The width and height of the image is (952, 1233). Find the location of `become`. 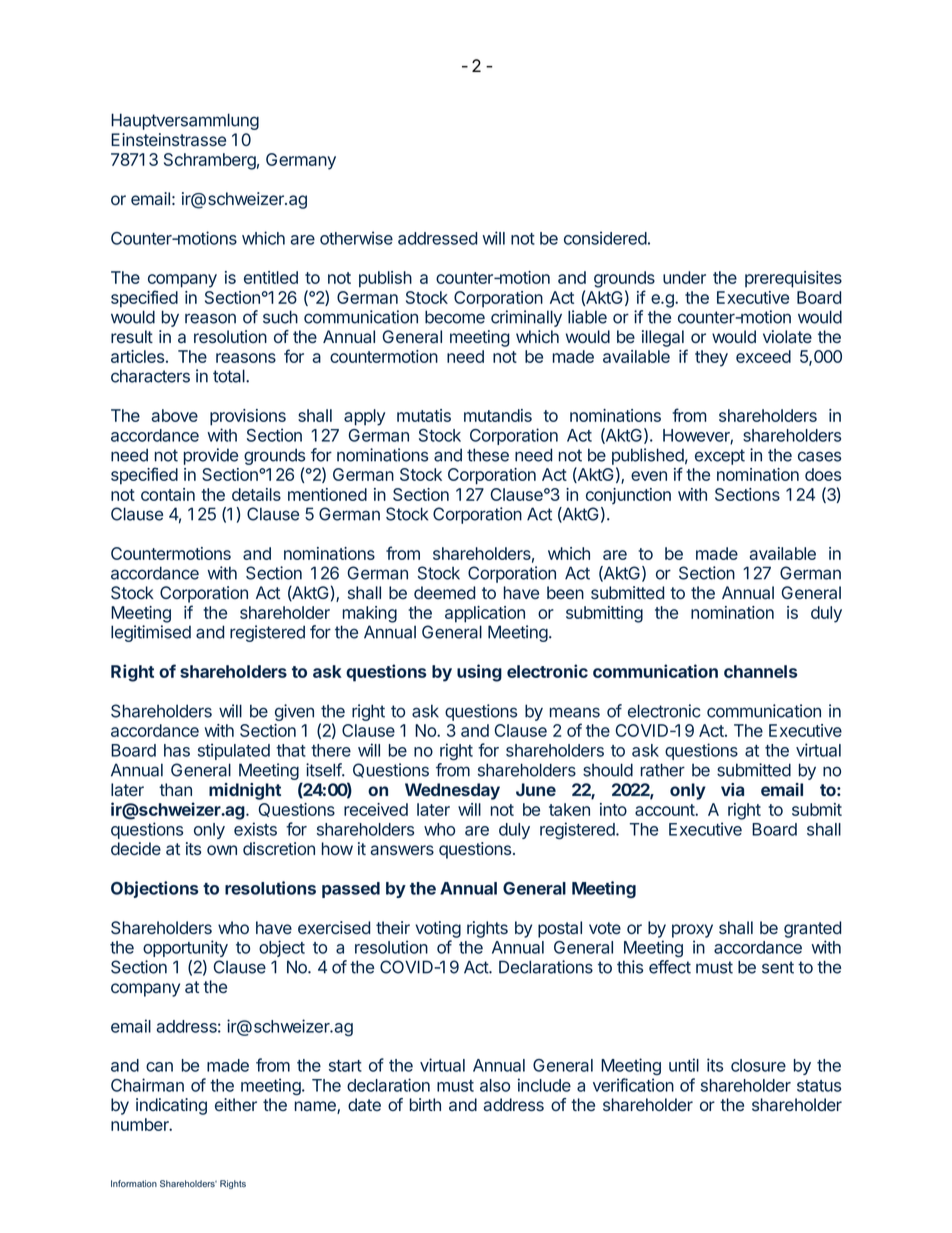

become is located at coordinates (455, 317).
